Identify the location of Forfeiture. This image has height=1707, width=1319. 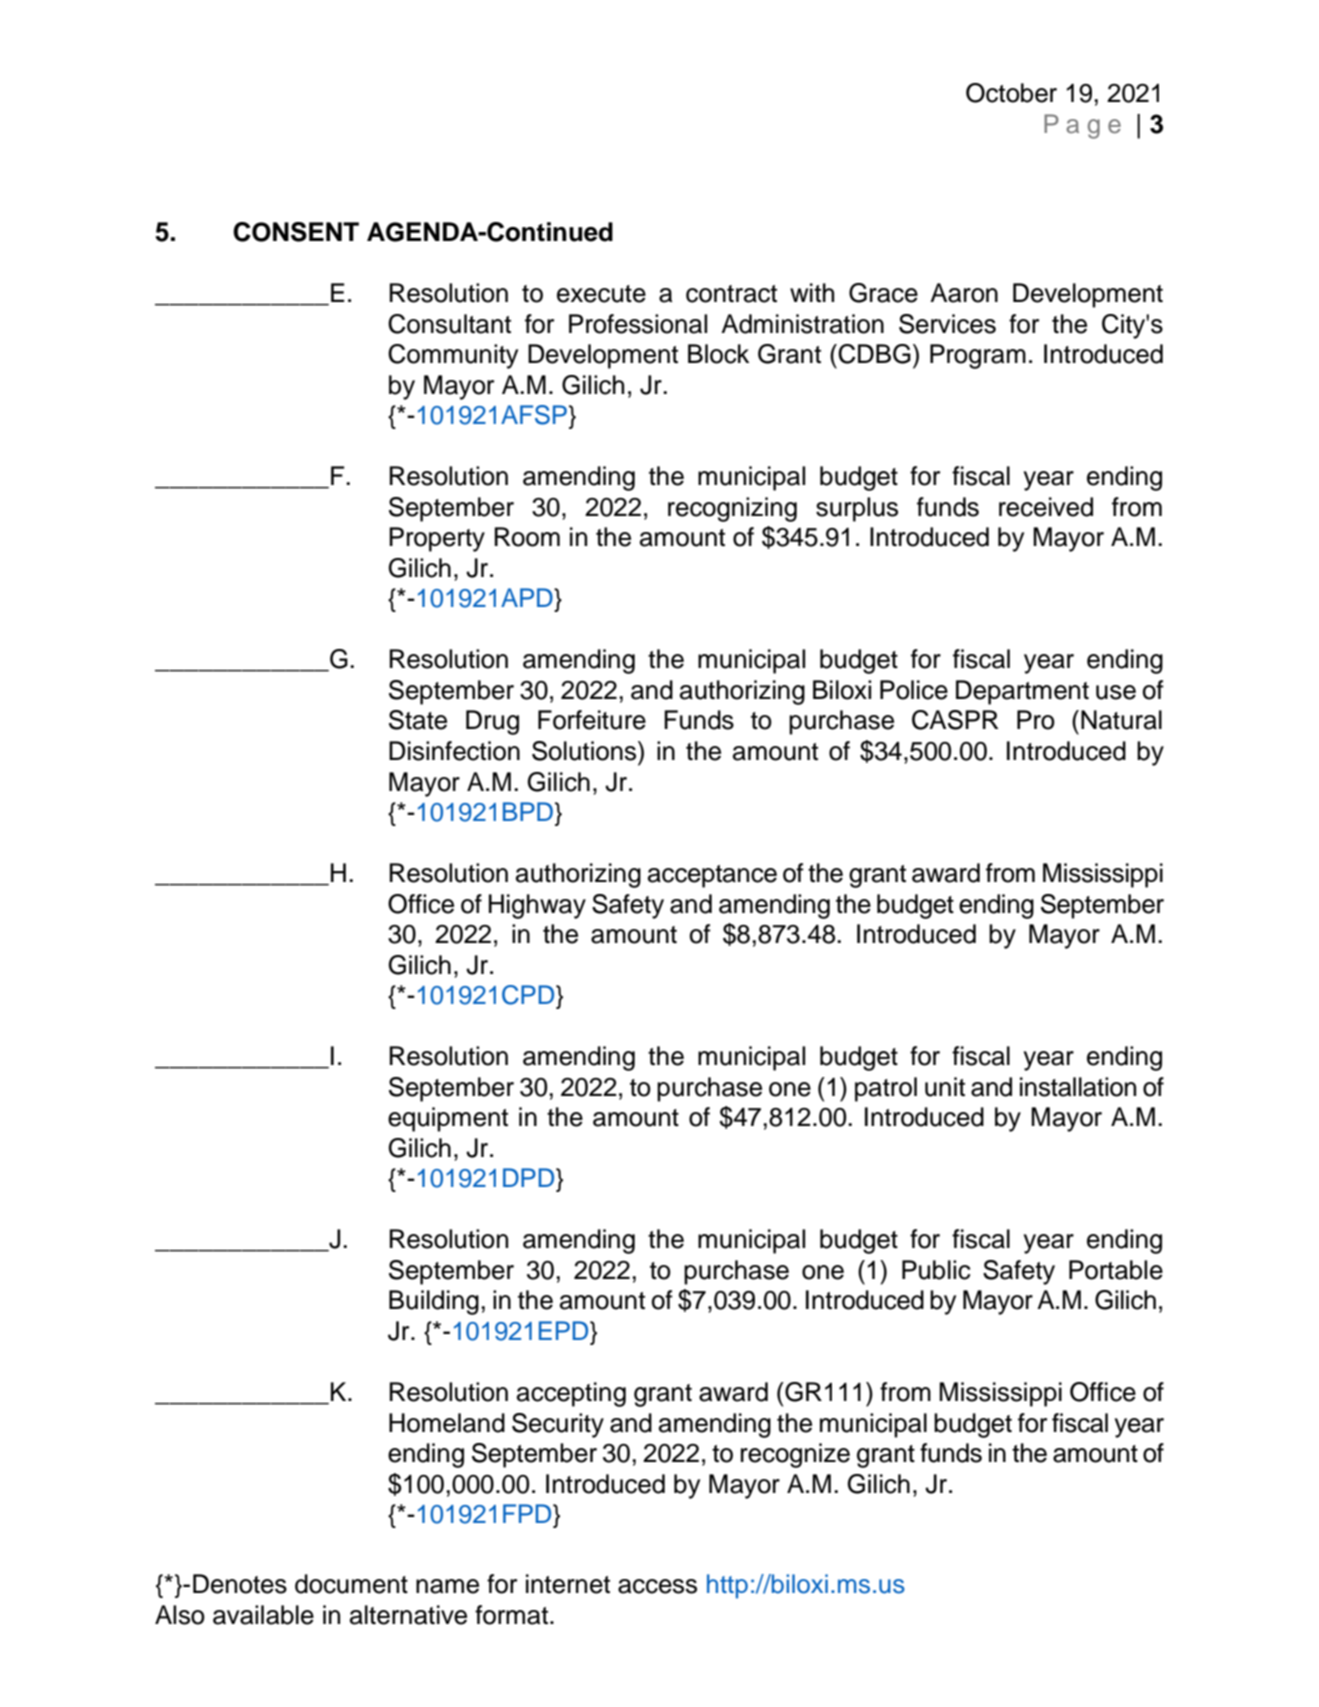
(592, 720).
